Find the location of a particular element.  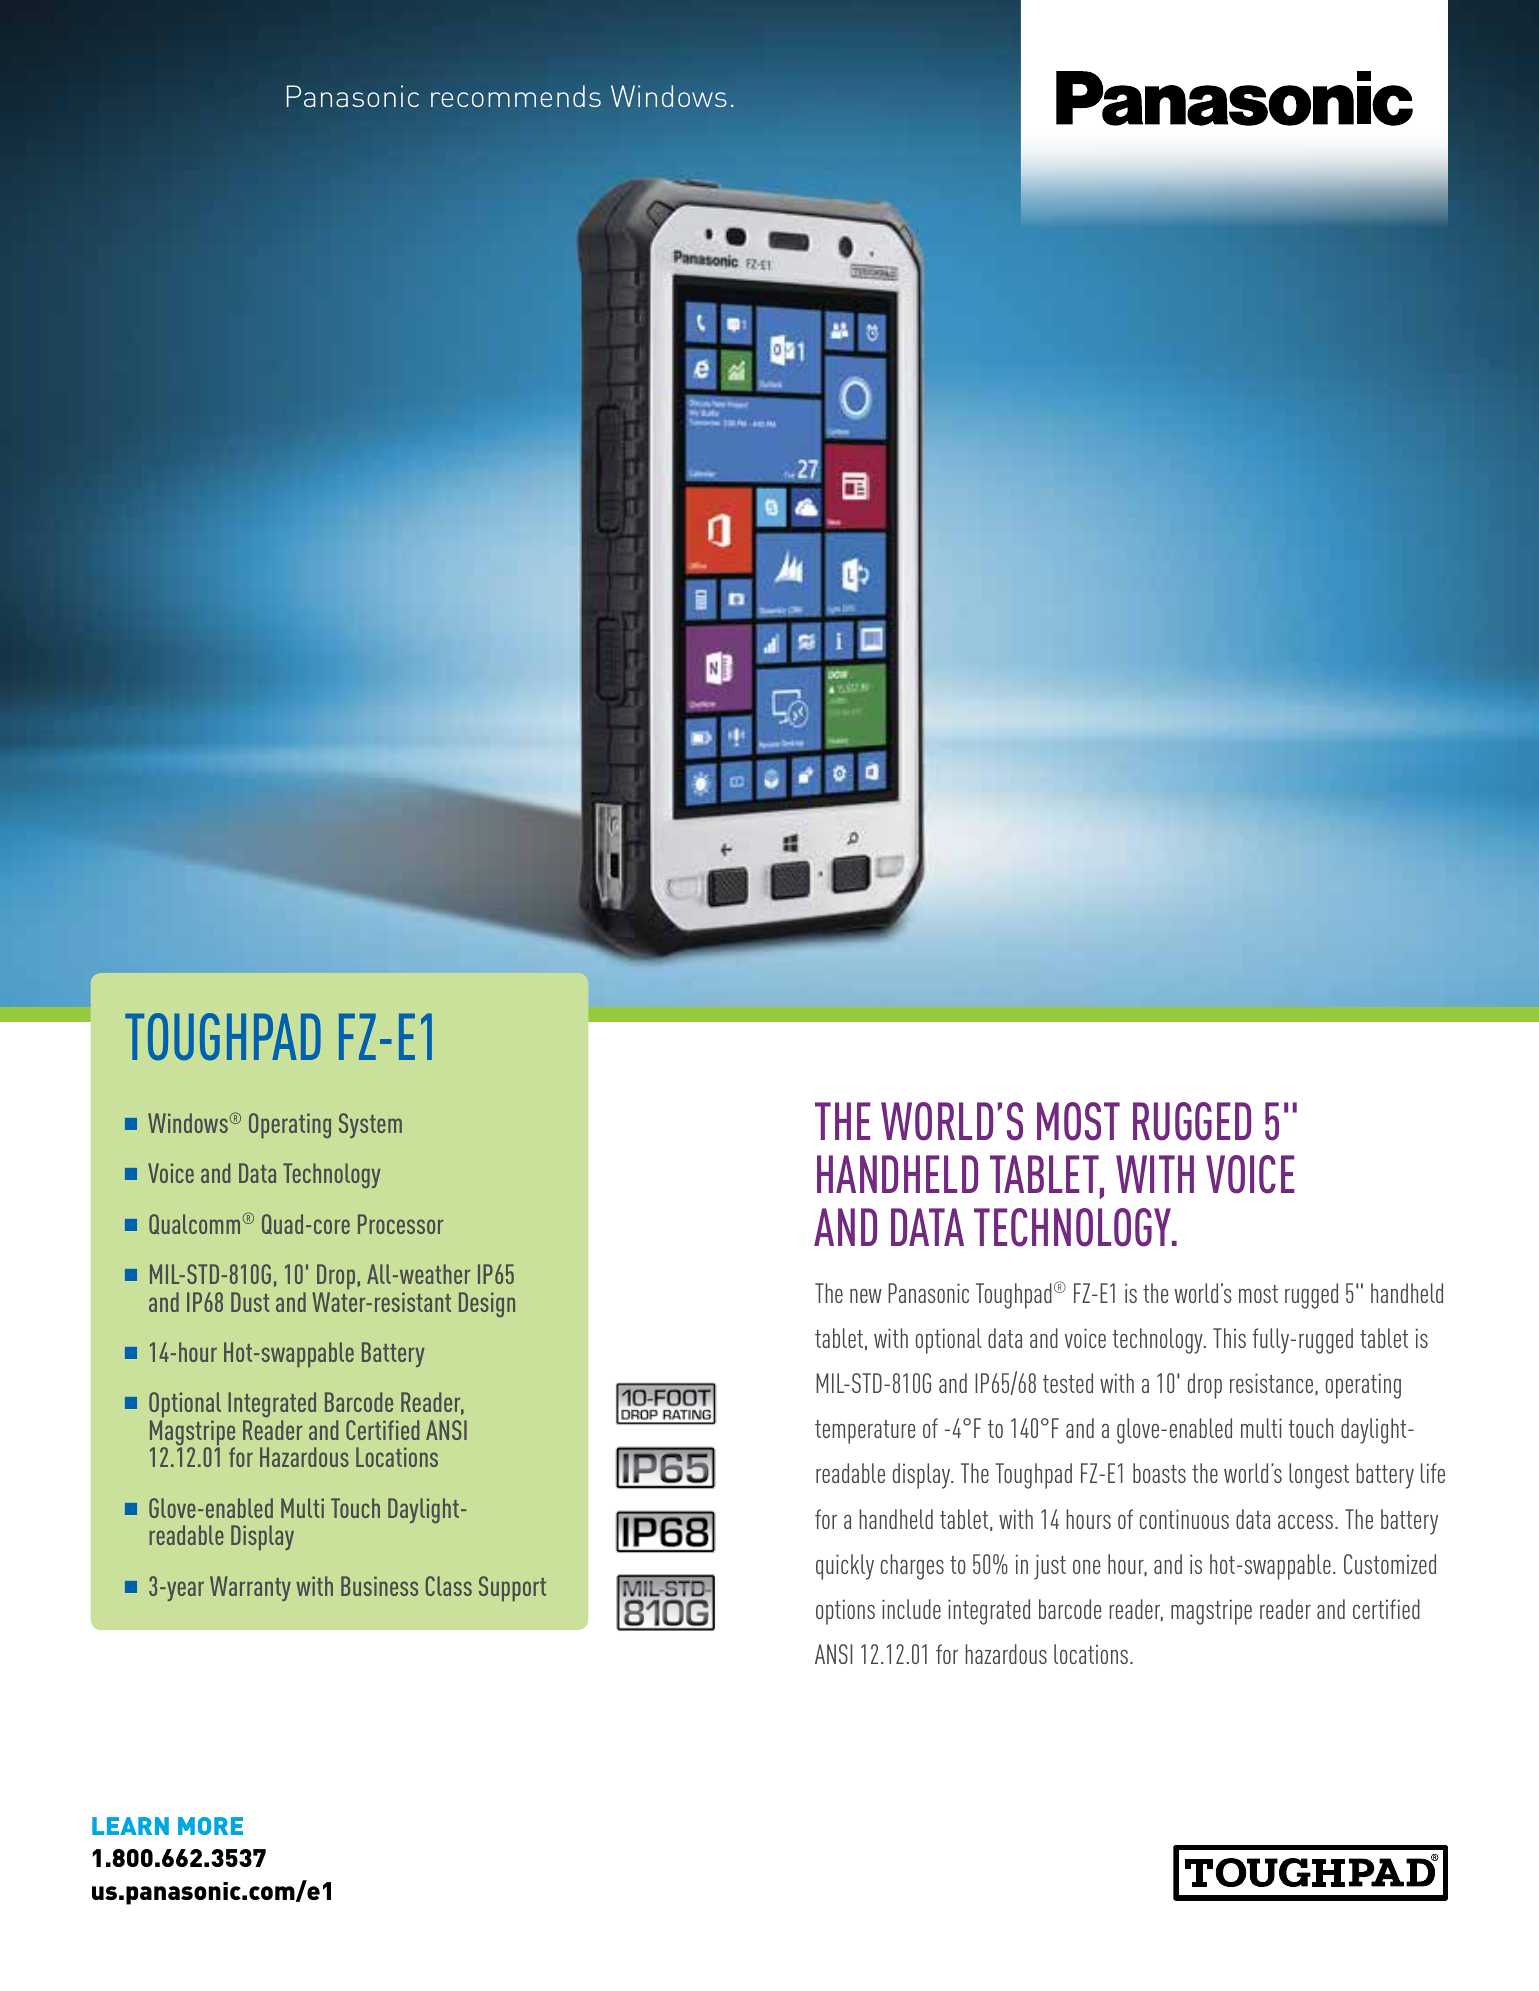

System is located at coordinates (370, 1125).
